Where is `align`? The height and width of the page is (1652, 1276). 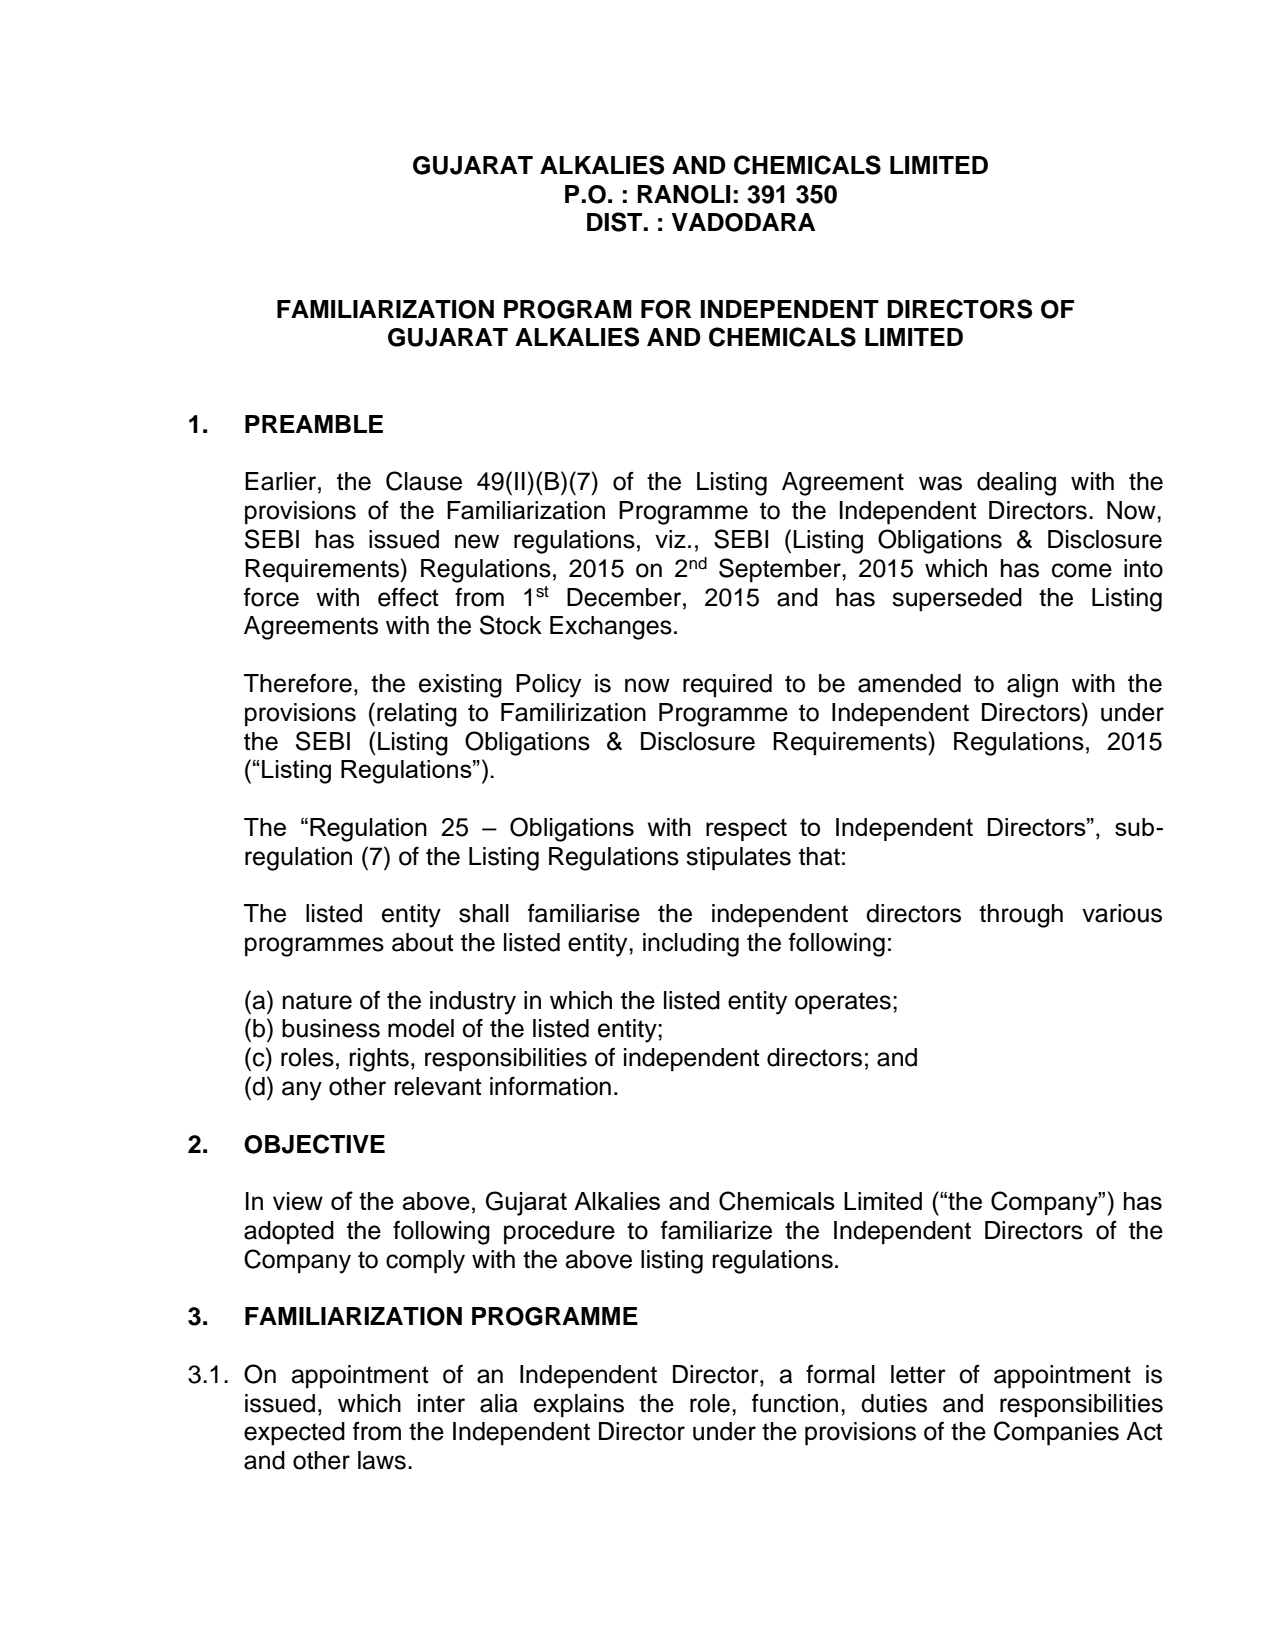 align is located at coordinates (1032, 686).
